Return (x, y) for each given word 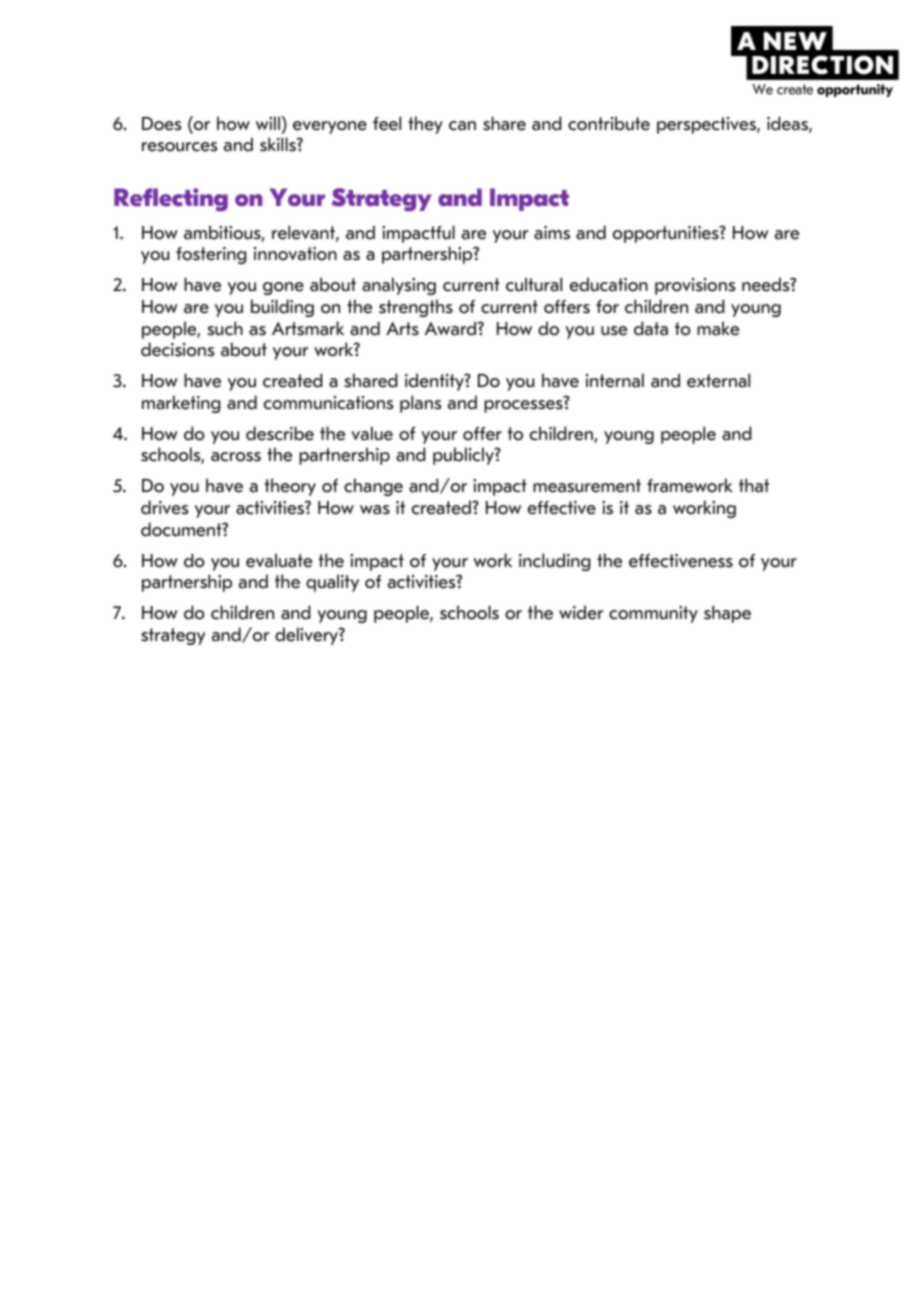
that (754, 485)
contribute (609, 123)
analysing (399, 286)
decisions (177, 349)
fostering (211, 255)
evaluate (279, 560)
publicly (464, 456)
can (462, 126)
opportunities (667, 234)
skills (279, 144)
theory (290, 487)
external (718, 380)
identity (435, 382)
